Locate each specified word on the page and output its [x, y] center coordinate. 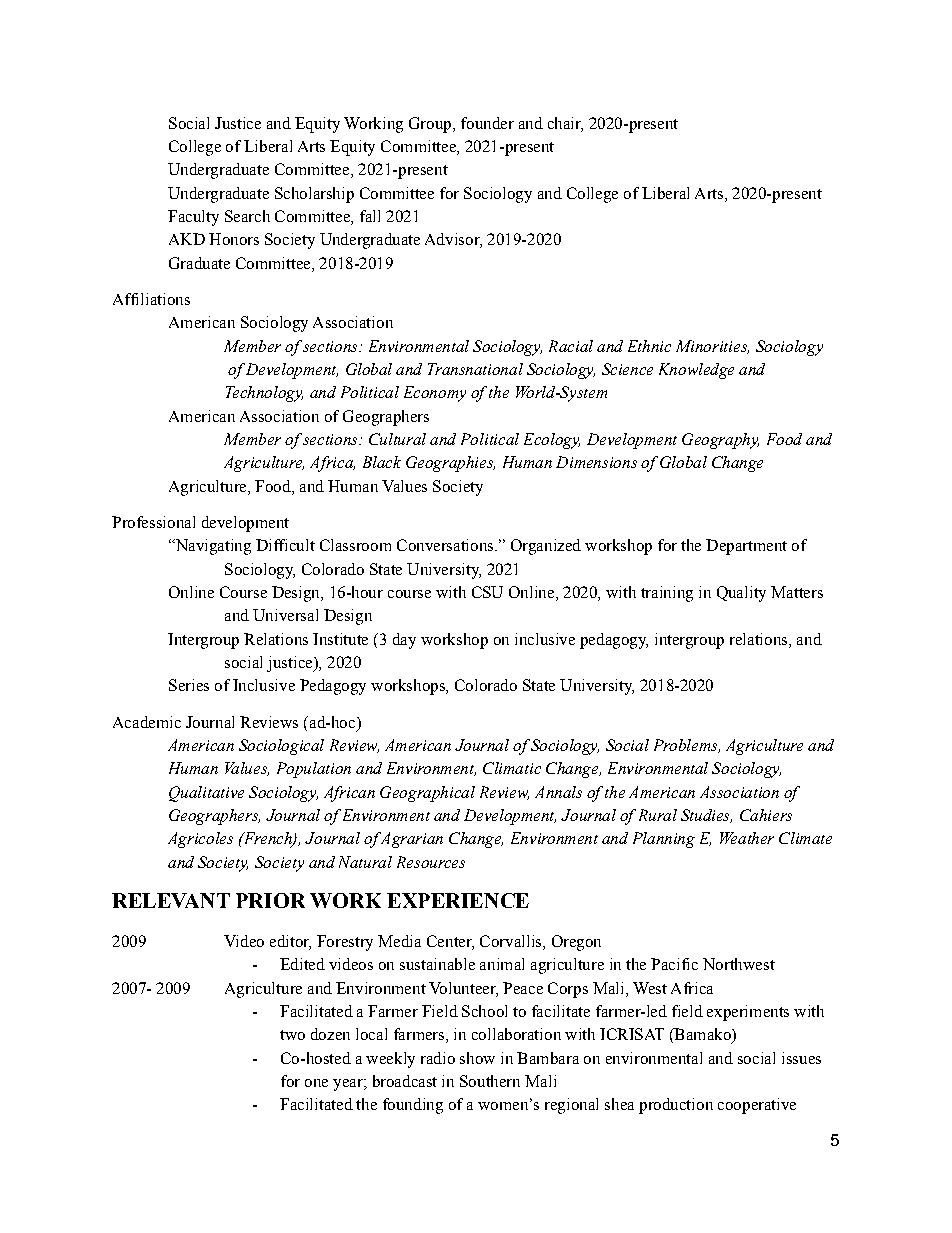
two [292, 1035]
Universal [285, 615]
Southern [490, 1081]
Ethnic [649, 346]
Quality [741, 594]
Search [247, 216]
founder [487, 123]
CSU [487, 592]
